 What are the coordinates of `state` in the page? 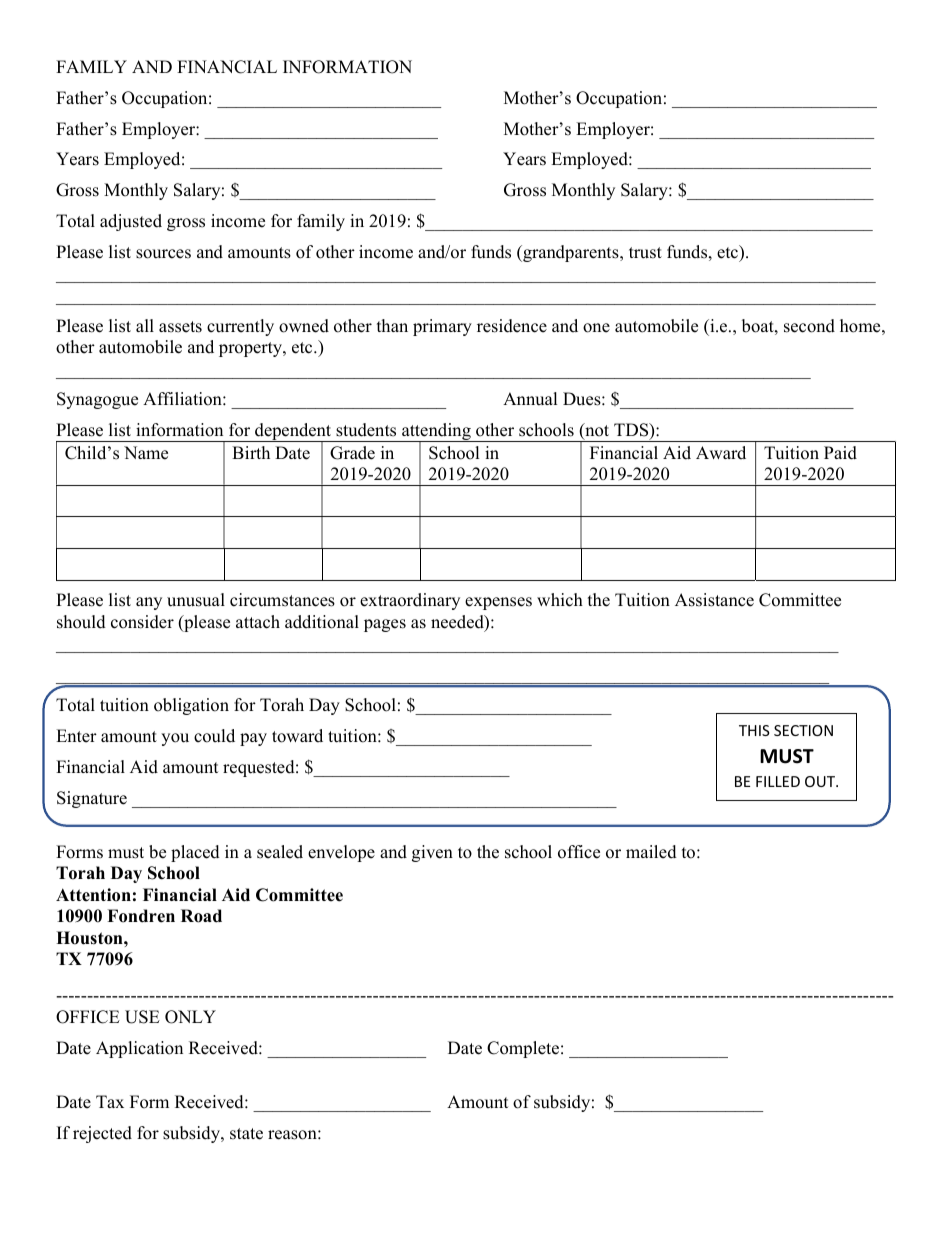 It's located at (246, 1134).
